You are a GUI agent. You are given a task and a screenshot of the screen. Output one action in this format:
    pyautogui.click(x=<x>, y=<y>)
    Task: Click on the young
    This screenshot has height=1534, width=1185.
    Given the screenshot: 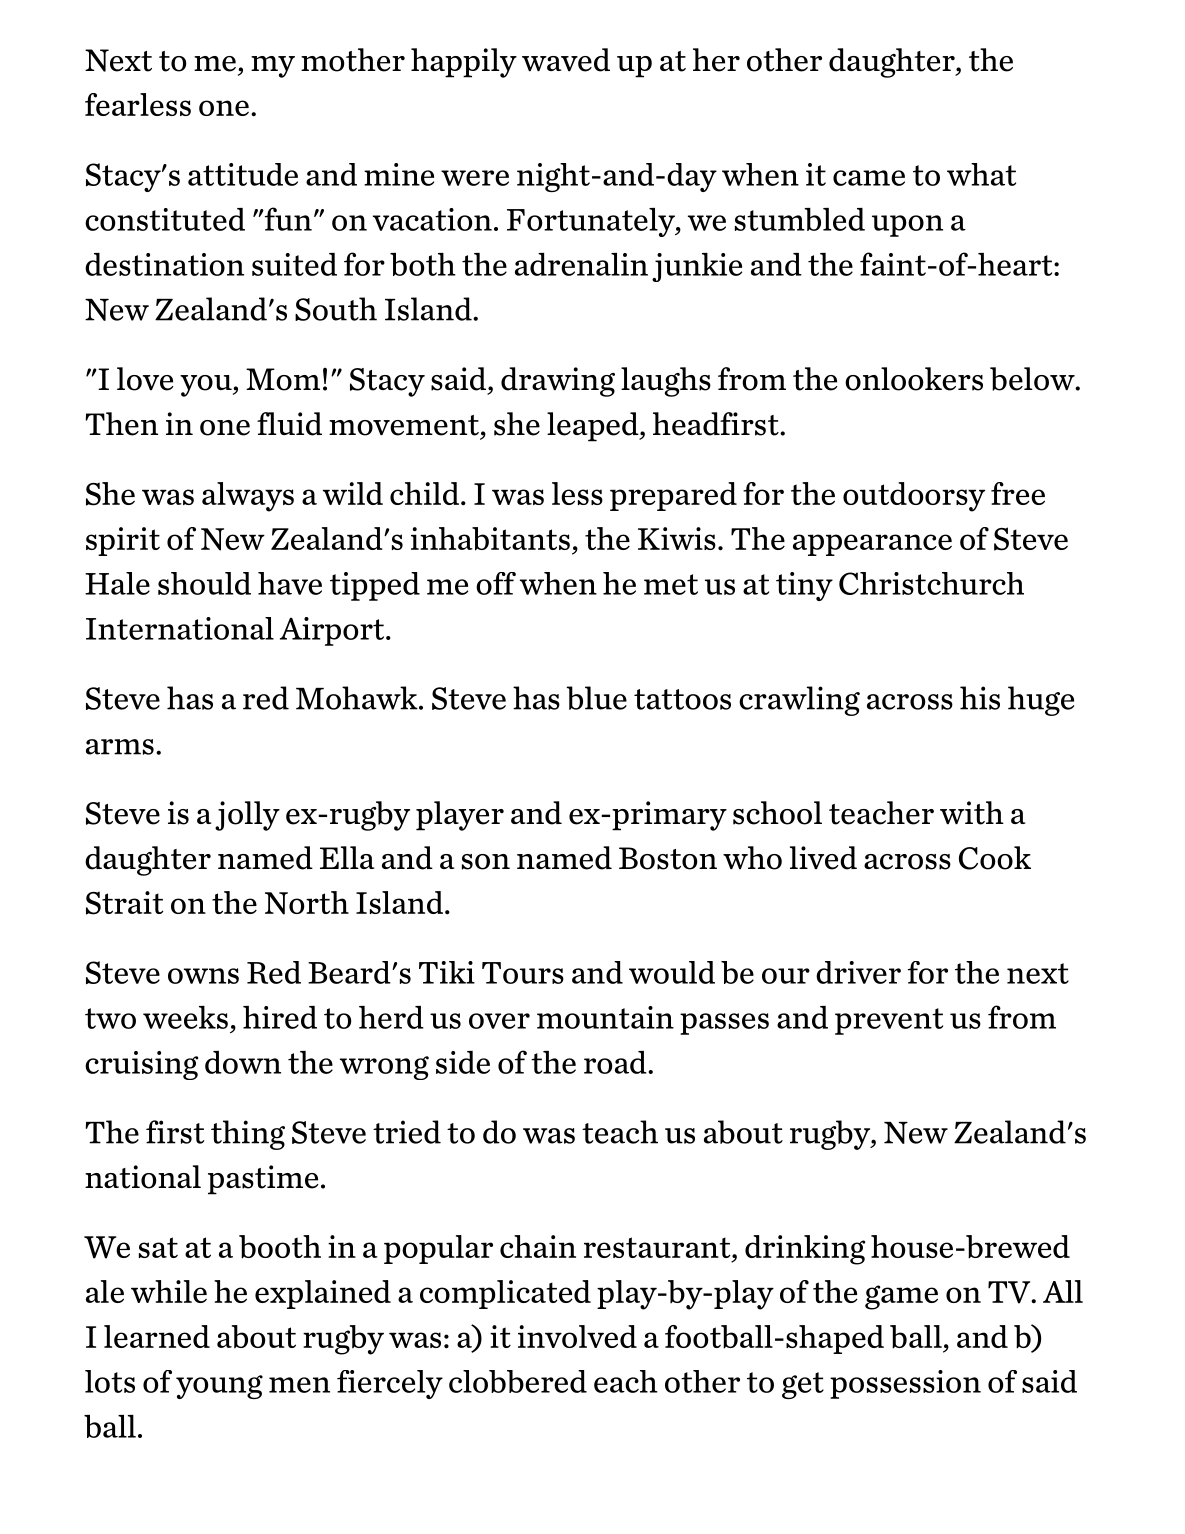 What is the action you would take?
    pyautogui.click(x=219, y=1387)
